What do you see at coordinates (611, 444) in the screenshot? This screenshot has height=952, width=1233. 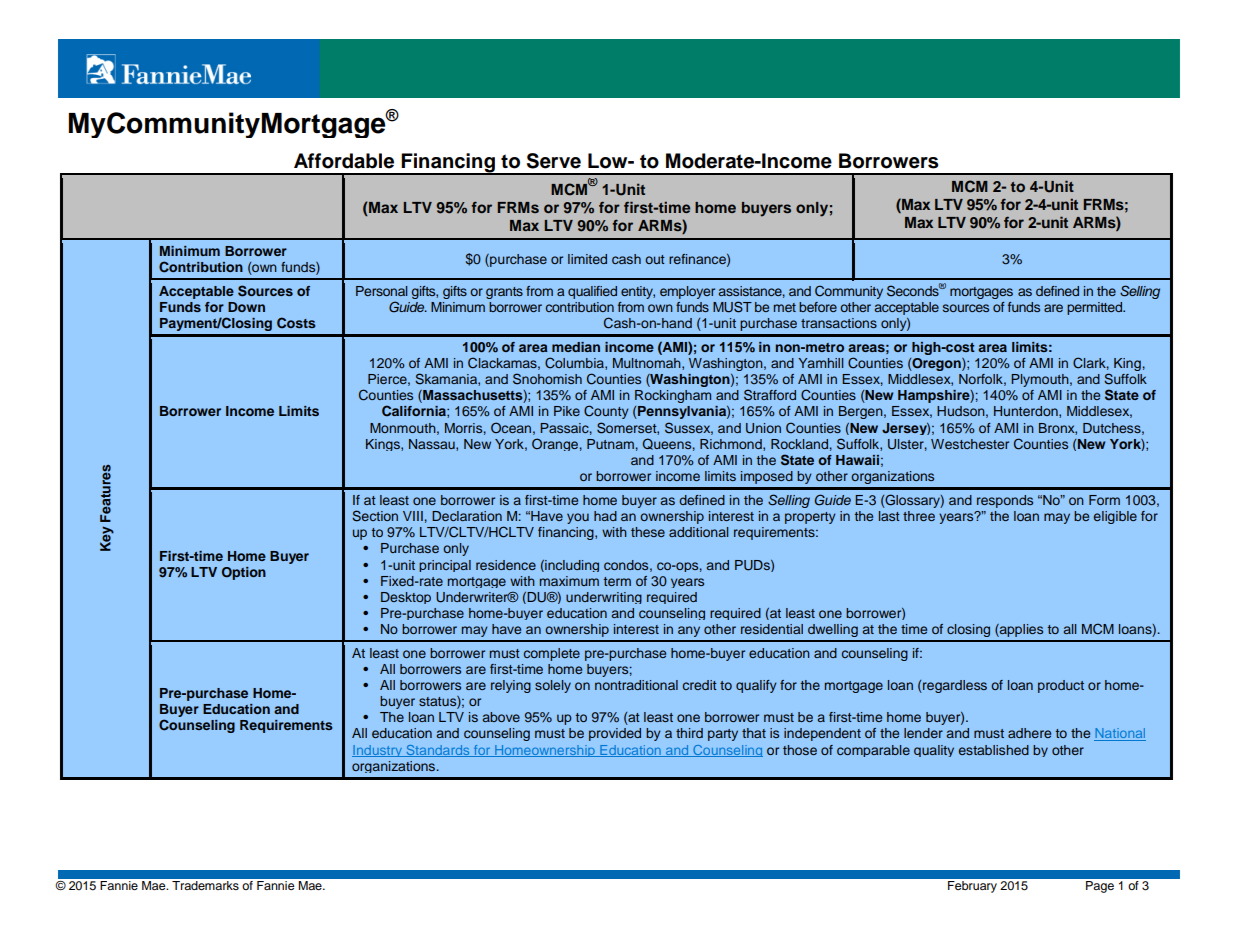 I see `Putnam` at bounding box center [611, 444].
